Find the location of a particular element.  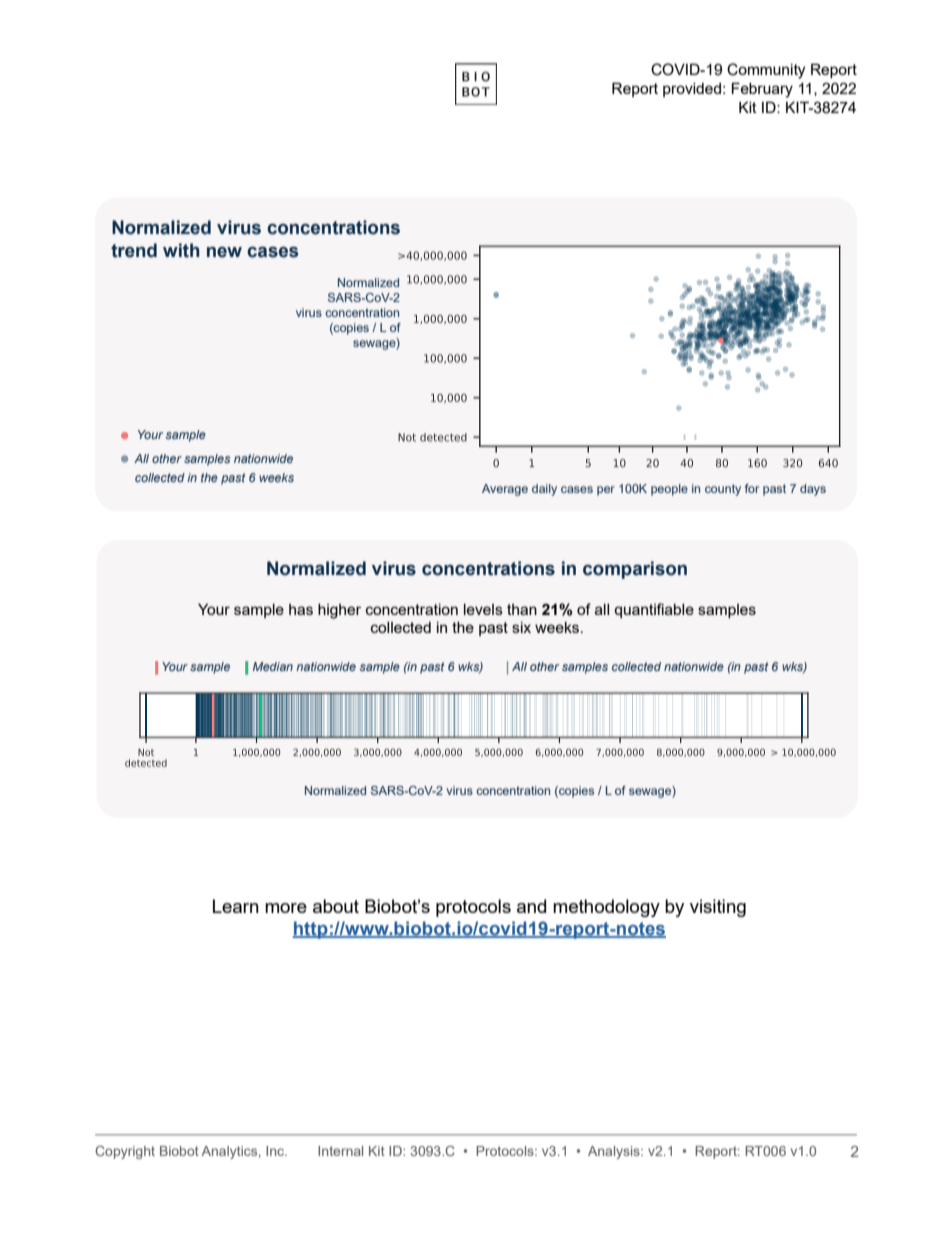

Community is located at coordinates (766, 71).
